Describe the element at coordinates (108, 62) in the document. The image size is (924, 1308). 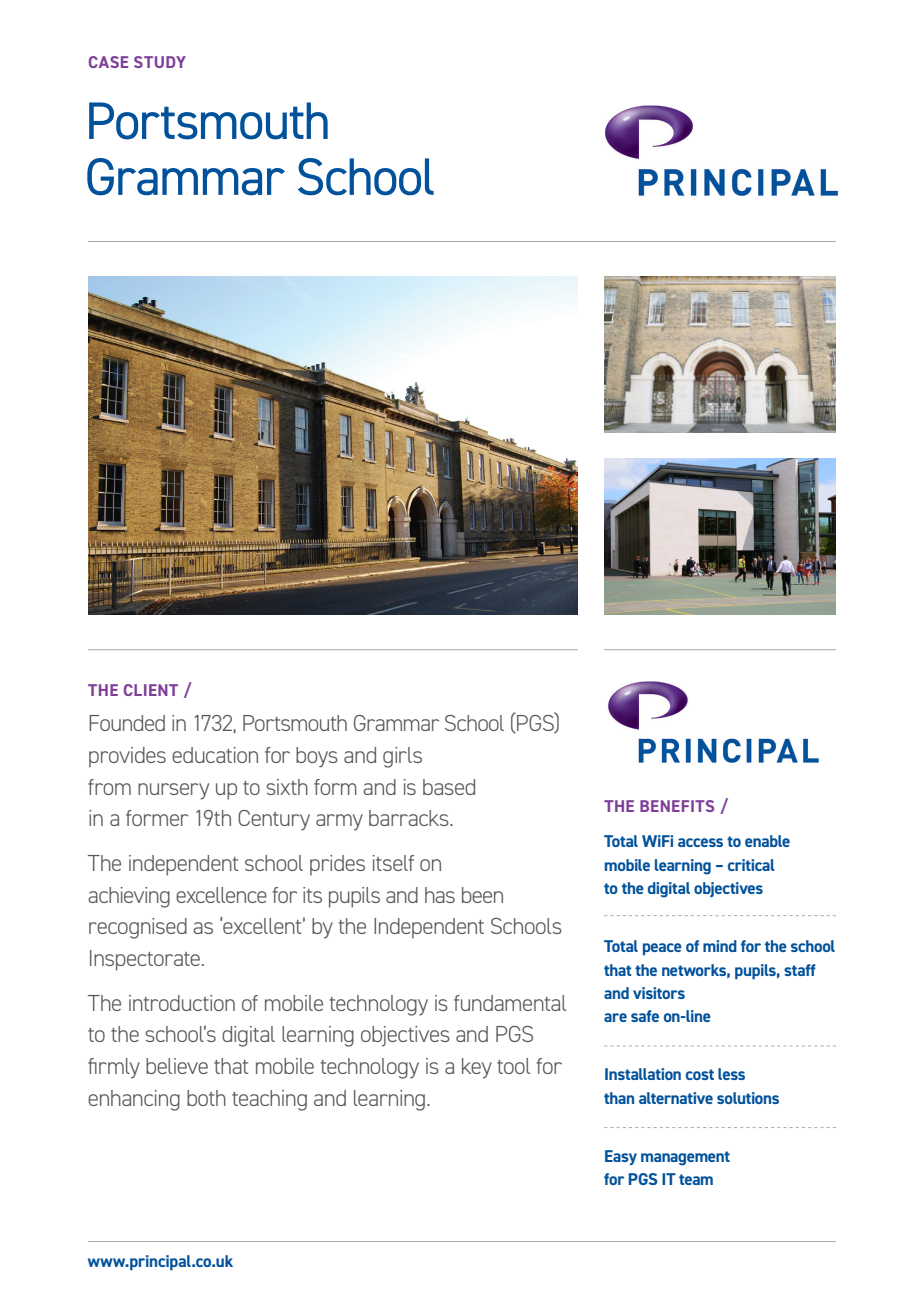
I see `CASE` at that location.
